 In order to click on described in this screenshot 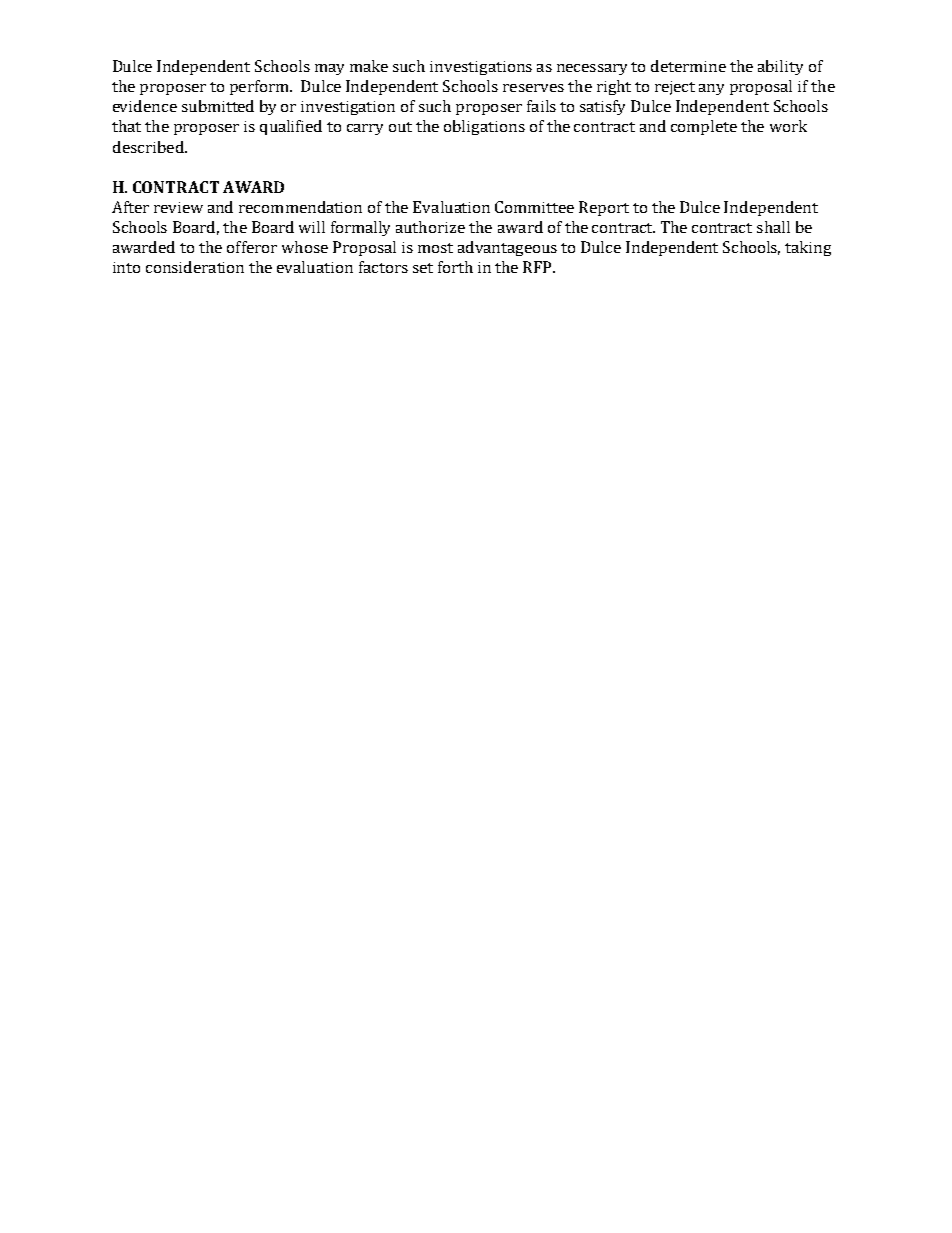, I will do `click(149, 147)`.
